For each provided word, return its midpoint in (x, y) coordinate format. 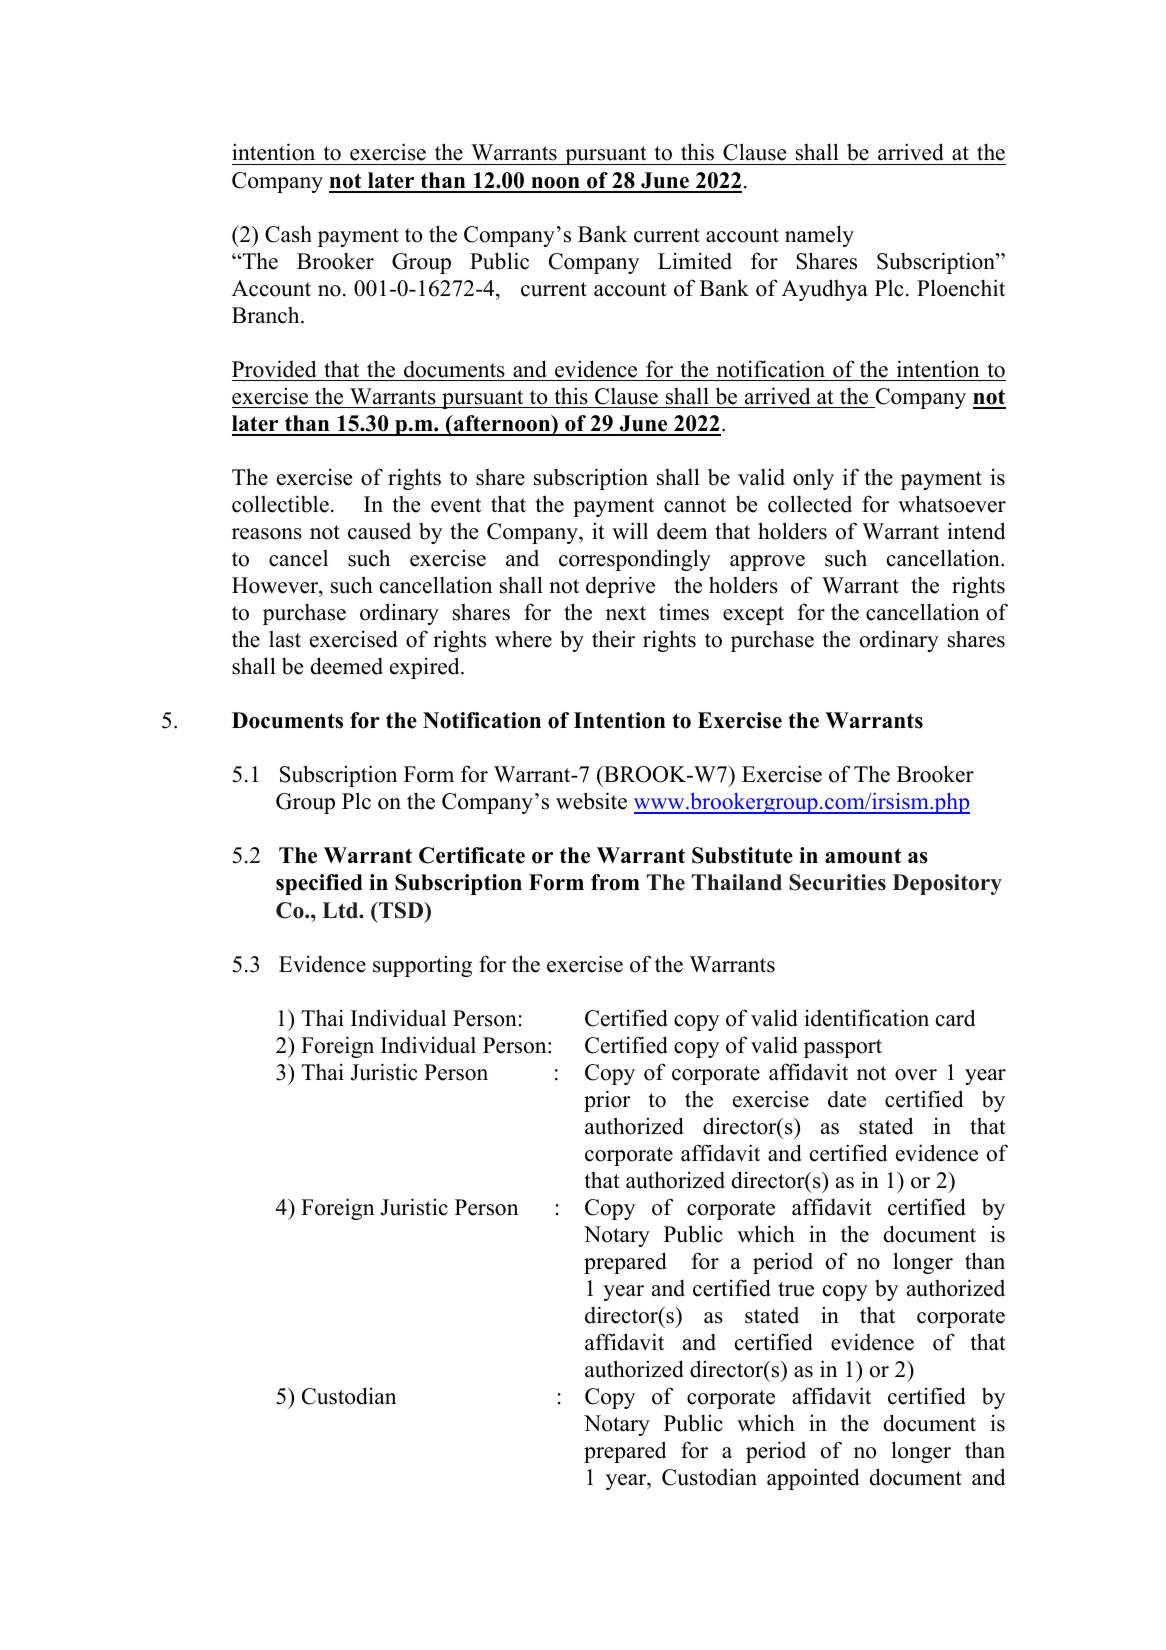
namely (819, 236)
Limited (695, 261)
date (847, 1099)
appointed (813, 1479)
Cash (288, 234)
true (796, 1289)
